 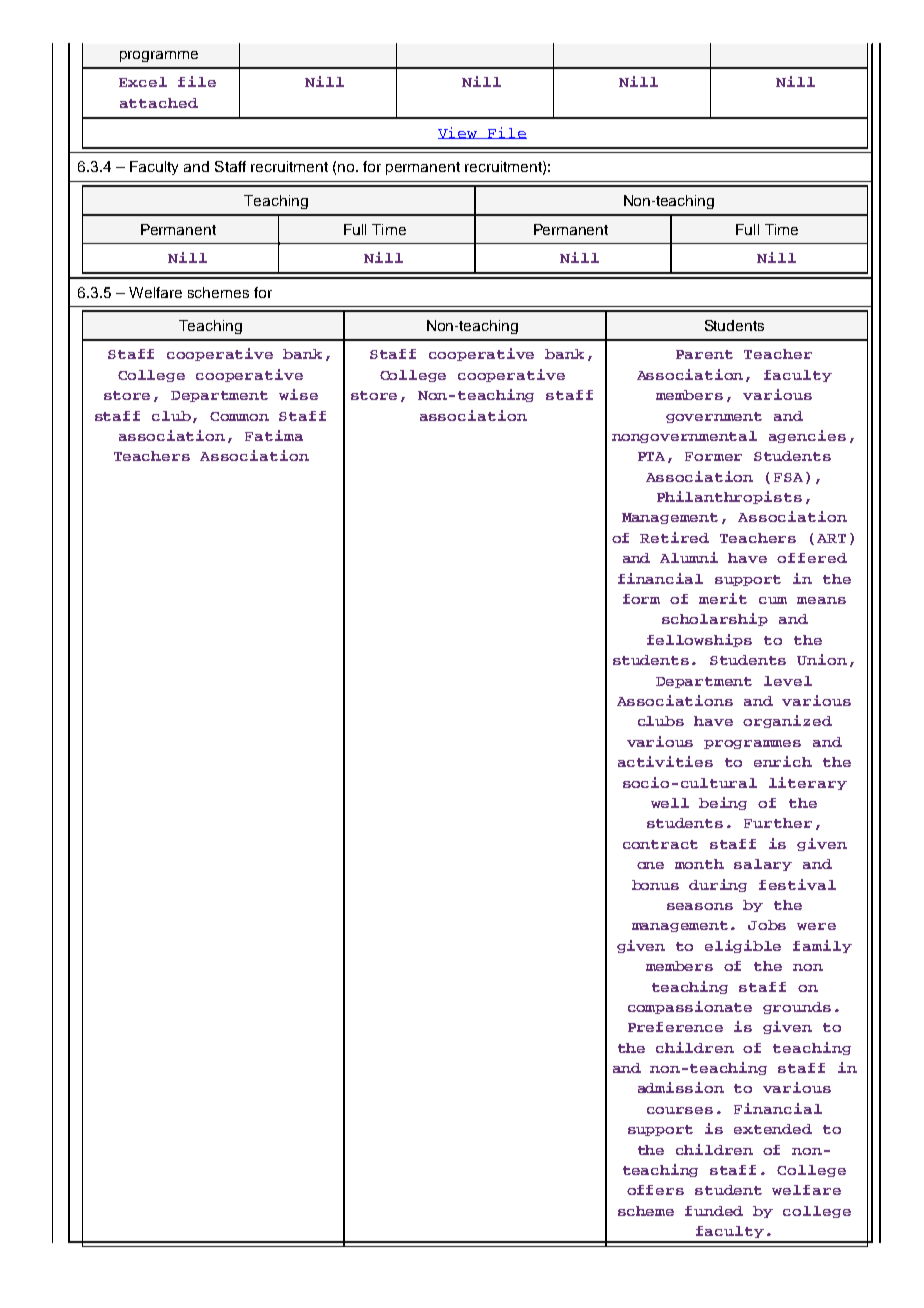 I want to click on contract, so click(x=660, y=844).
